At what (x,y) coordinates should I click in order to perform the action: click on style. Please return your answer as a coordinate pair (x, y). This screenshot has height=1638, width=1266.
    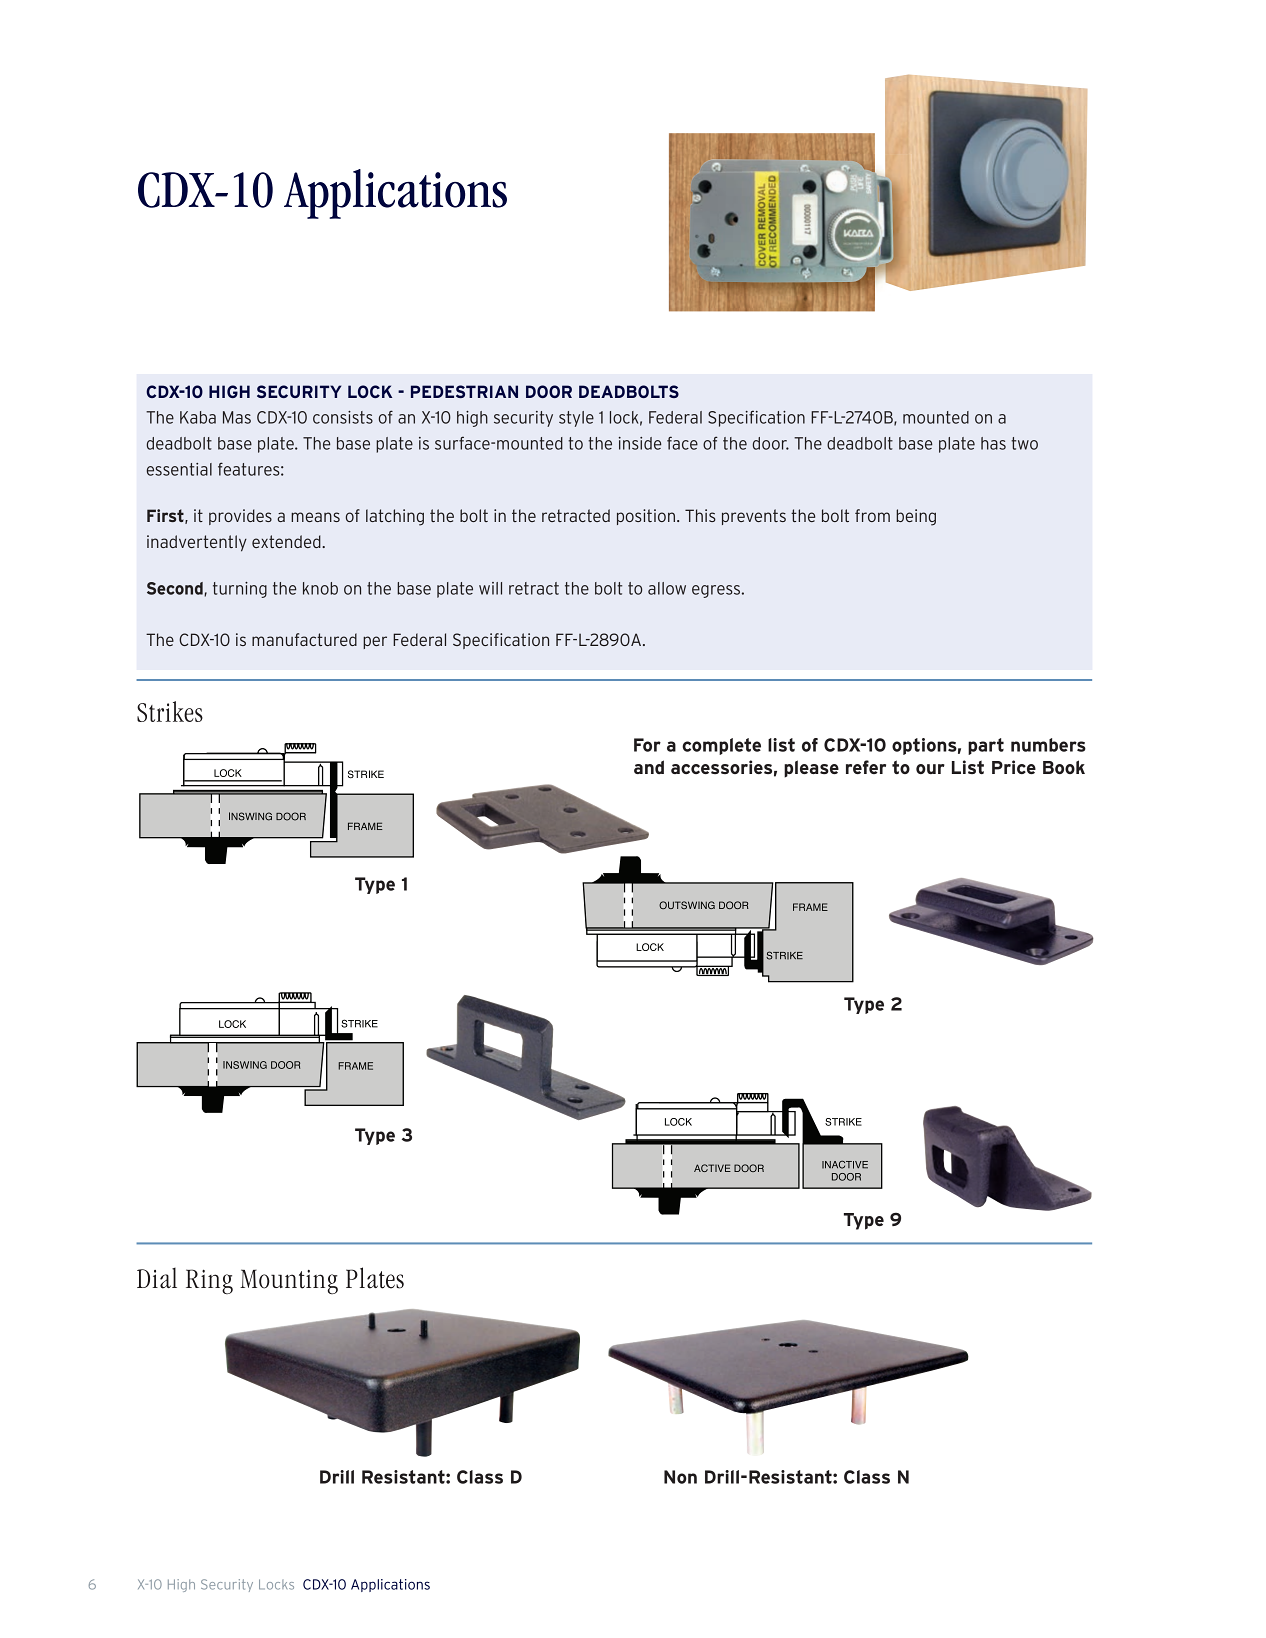
    Looking at the image, I should click on (576, 419).
